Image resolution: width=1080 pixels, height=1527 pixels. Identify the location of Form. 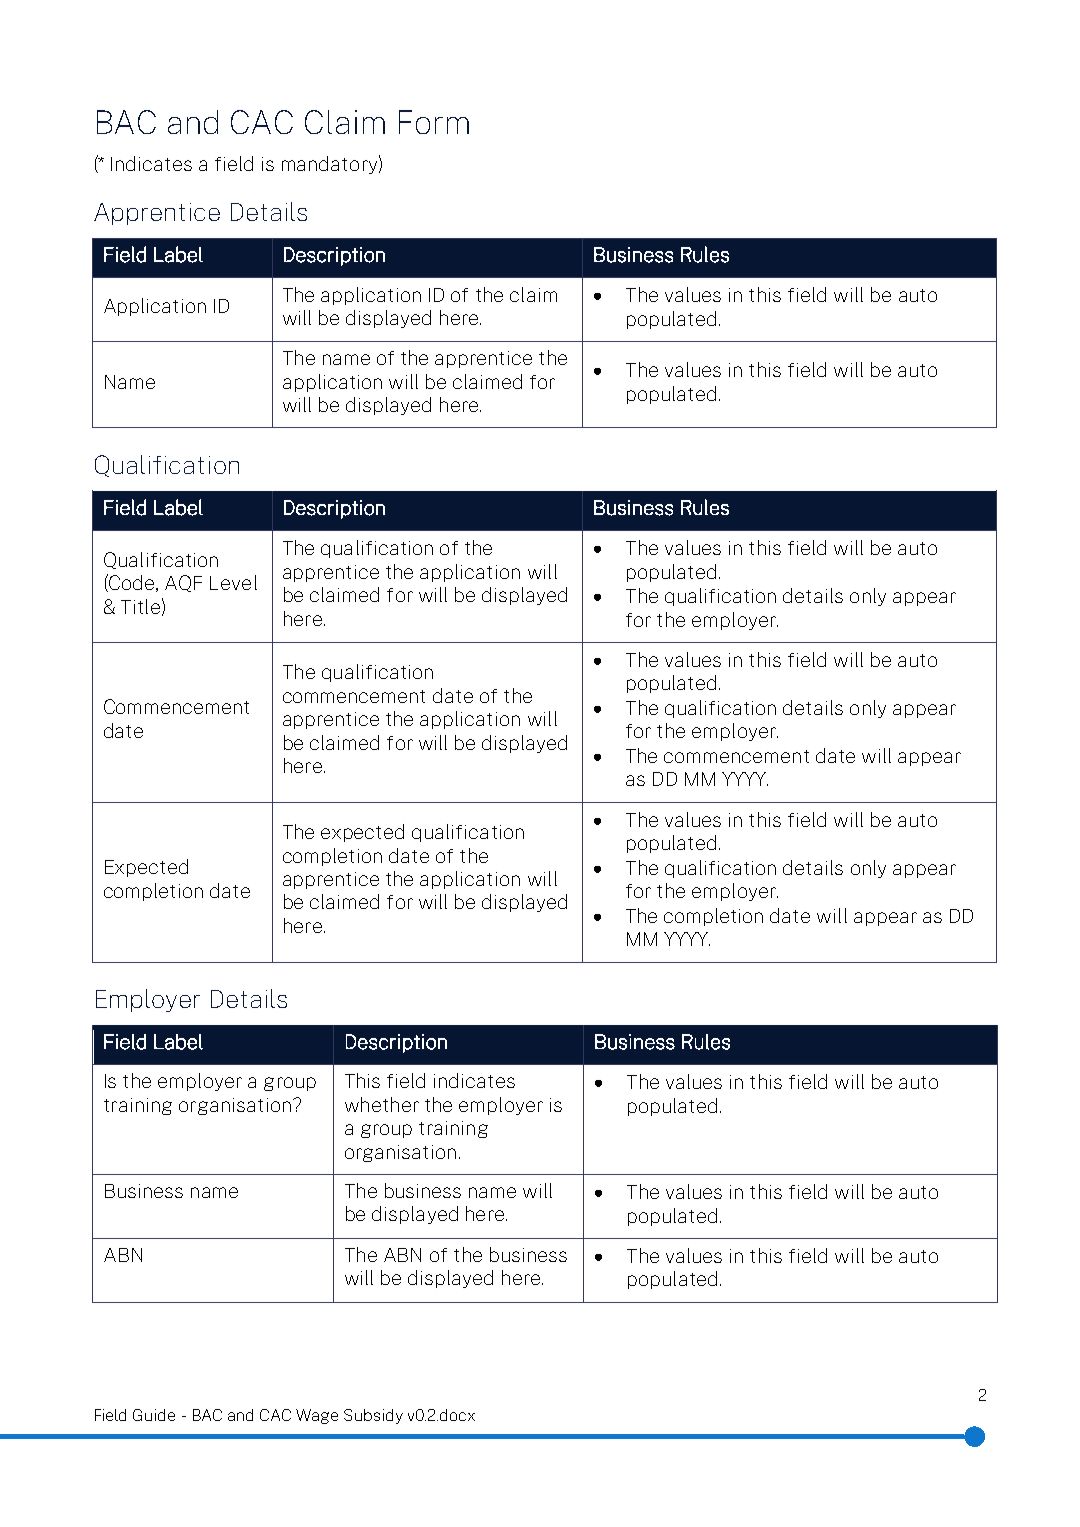
(434, 122).
